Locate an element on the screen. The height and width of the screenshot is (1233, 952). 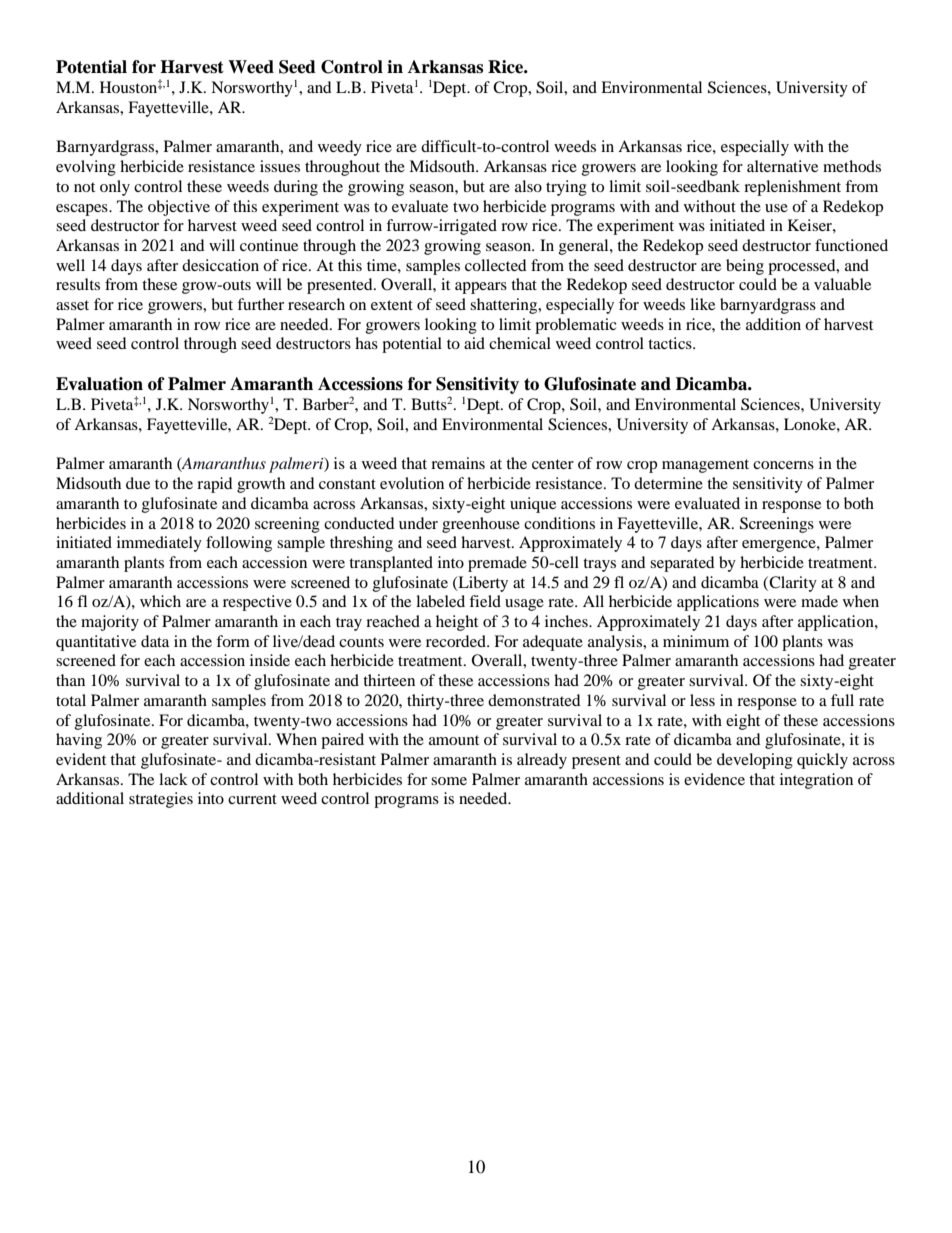
tactics is located at coordinates (671, 343).
